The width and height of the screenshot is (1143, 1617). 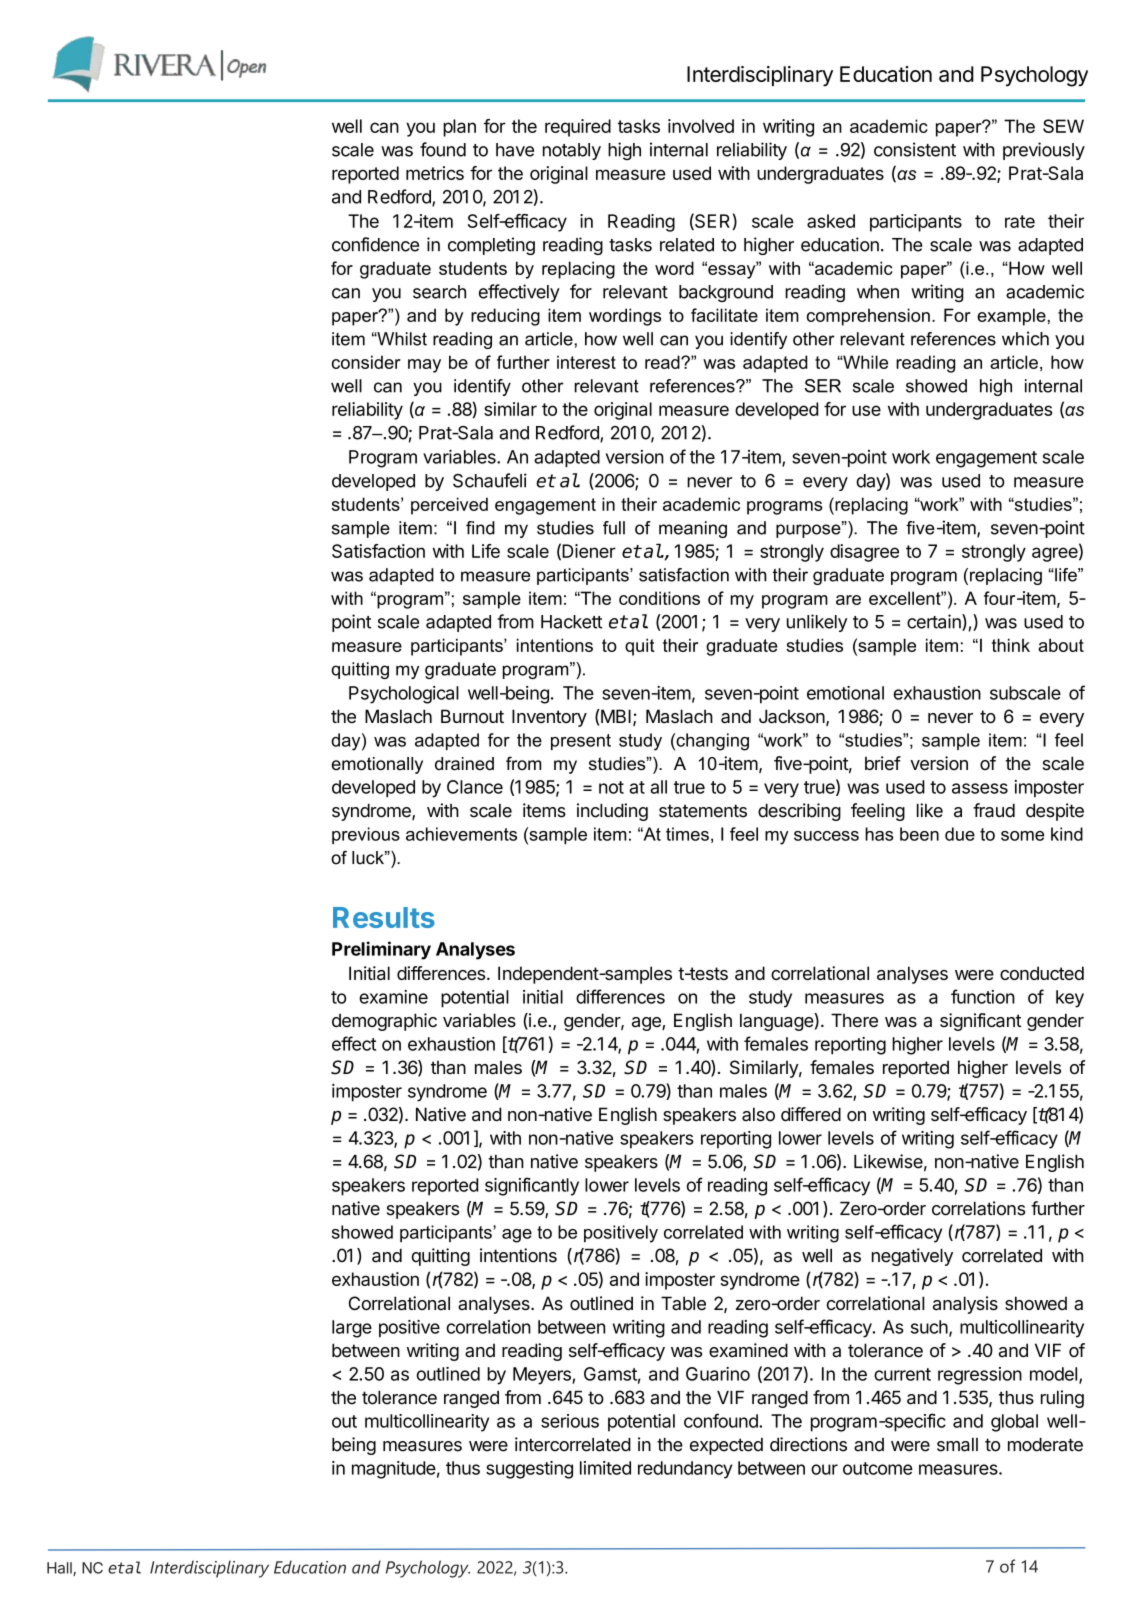 I want to click on notably, so click(x=572, y=151).
